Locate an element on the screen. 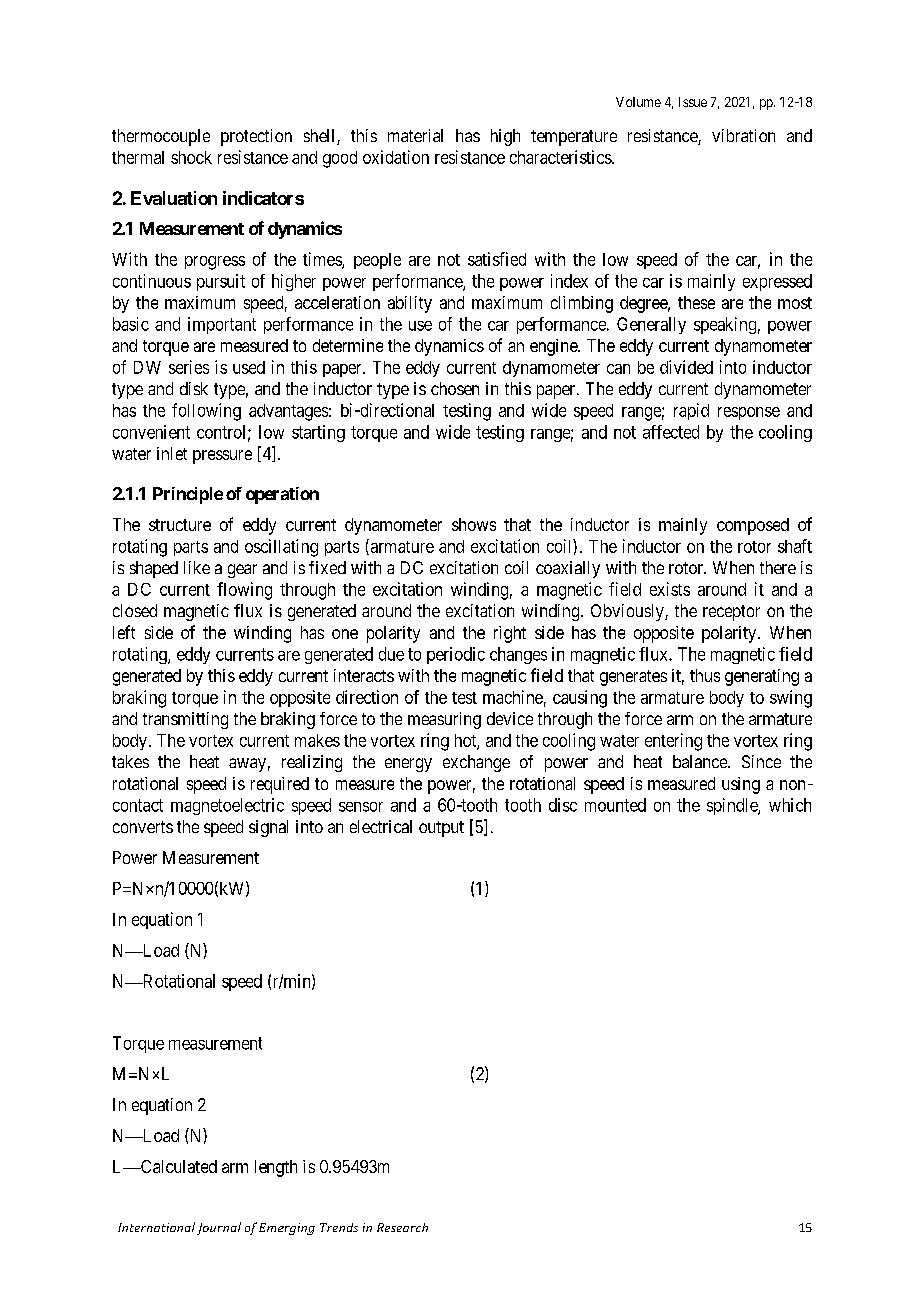  output is located at coordinates (441, 829).
